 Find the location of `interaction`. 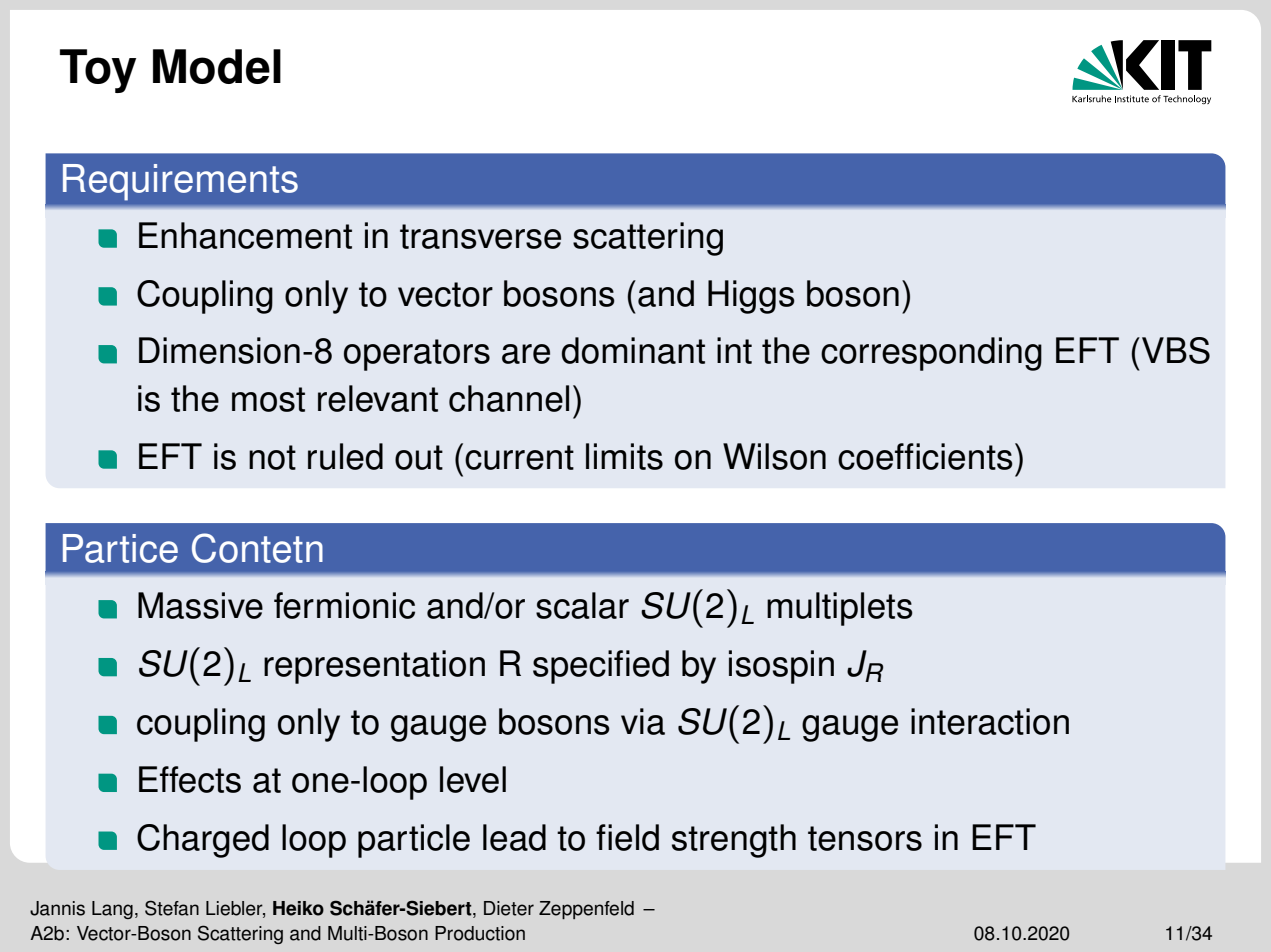

interaction is located at coordinates (990, 721).
